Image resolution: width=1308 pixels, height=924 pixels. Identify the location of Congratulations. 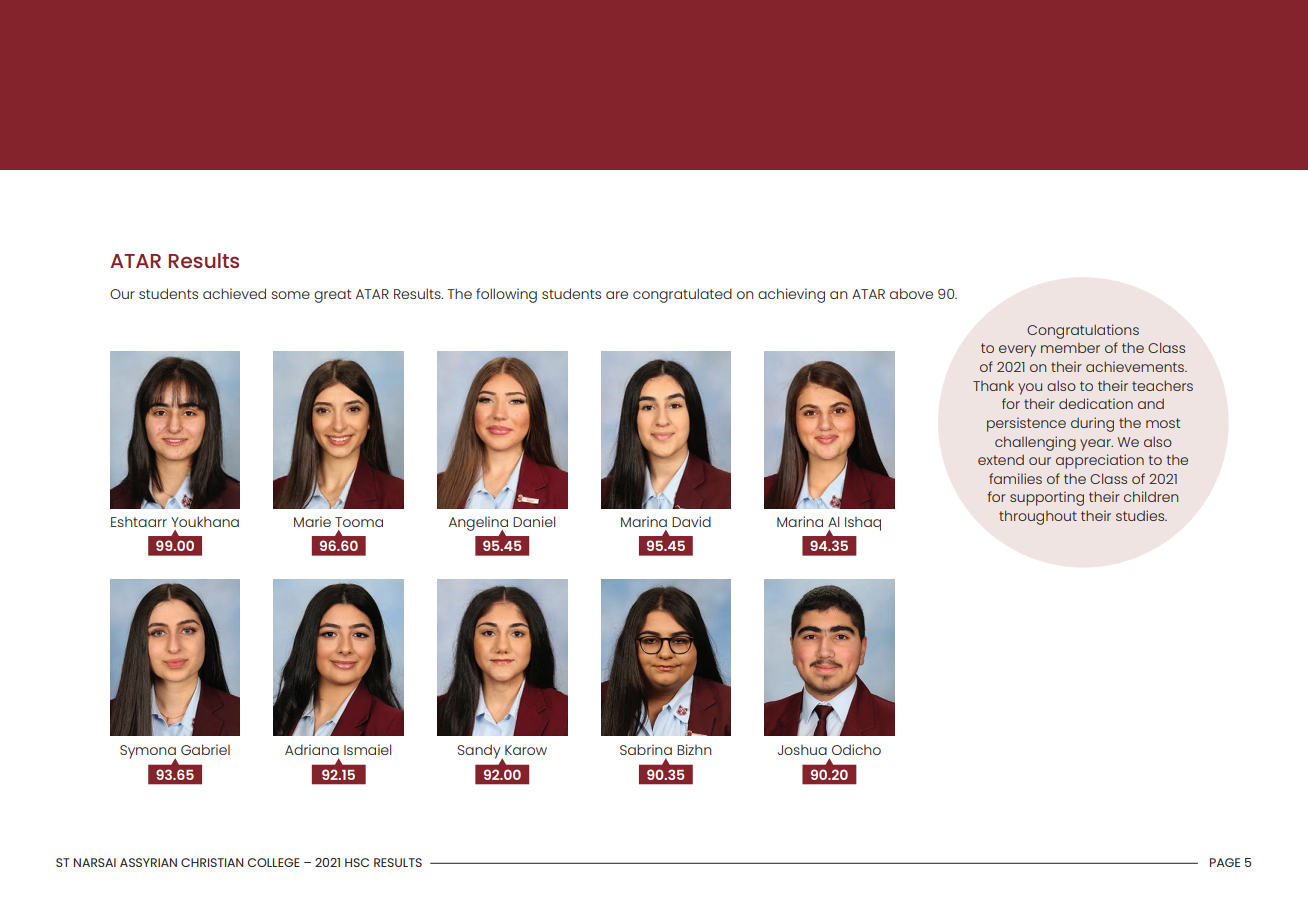
(1083, 331).
